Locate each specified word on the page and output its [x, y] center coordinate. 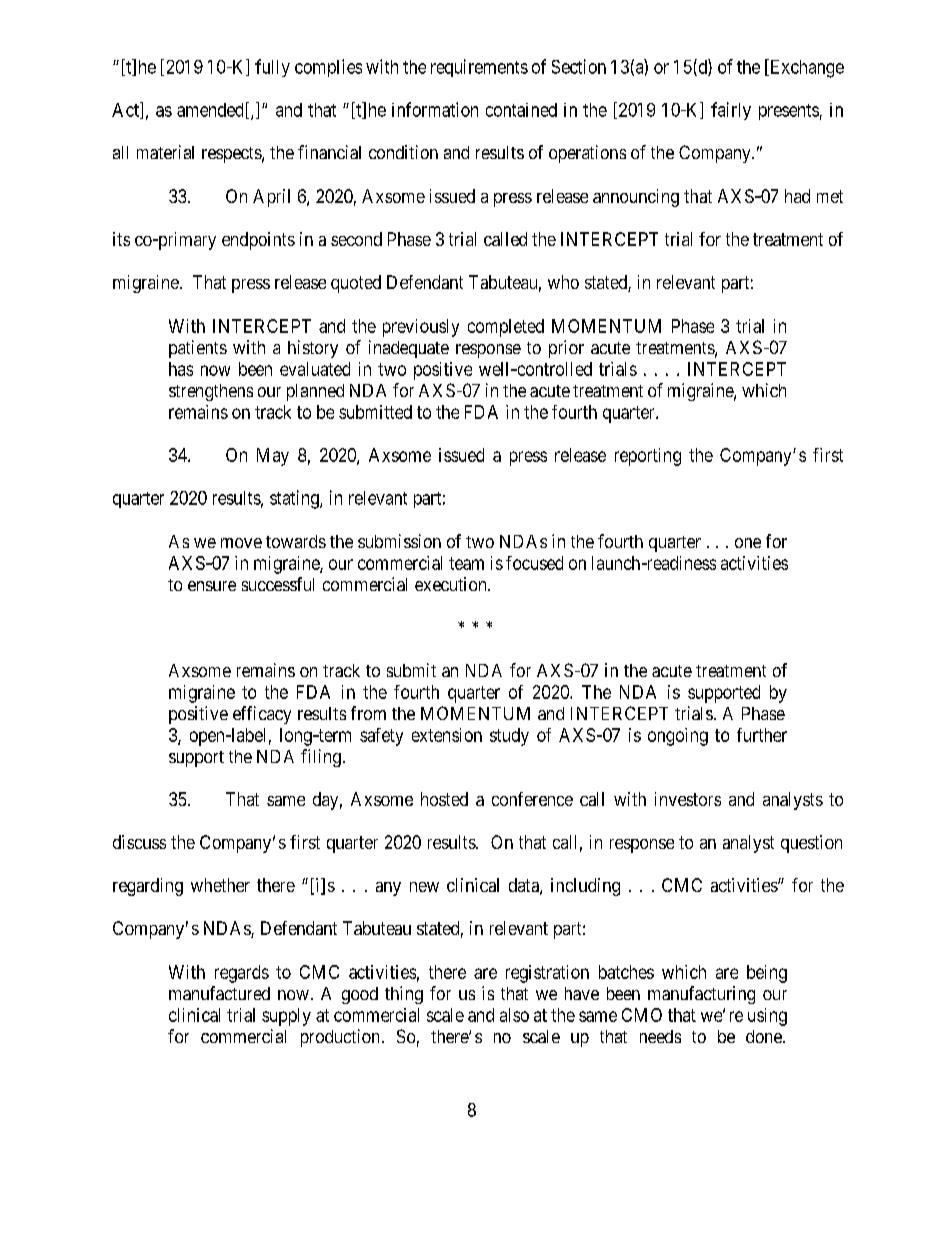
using [767, 1017]
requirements [479, 68]
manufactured [219, 993]
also [514, 1015]
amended [210, 110]
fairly [731, 111]
